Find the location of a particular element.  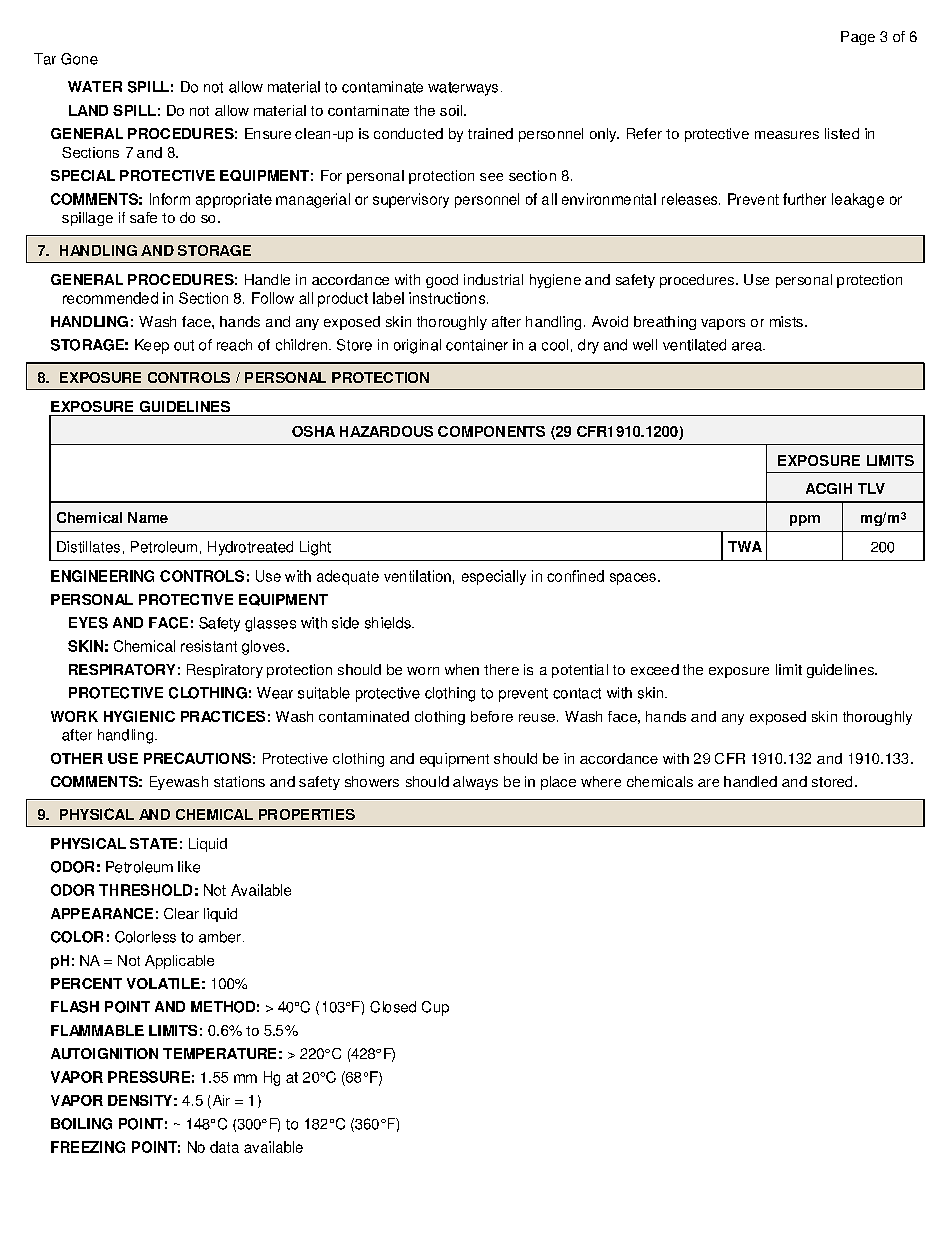

soil is located at coordinates (452, 110).
